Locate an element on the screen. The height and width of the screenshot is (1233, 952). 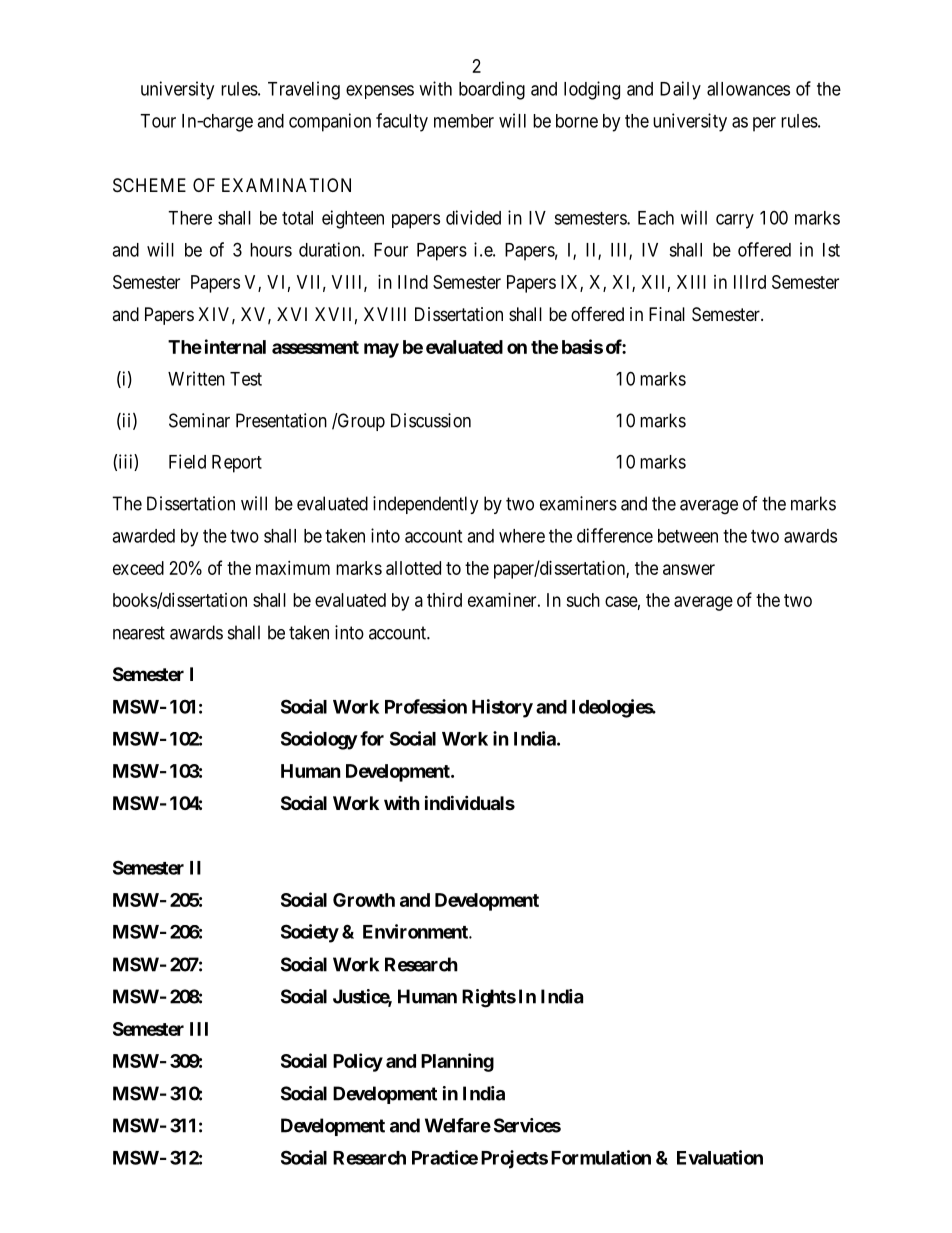
member is located at coordinates (464, 121).
